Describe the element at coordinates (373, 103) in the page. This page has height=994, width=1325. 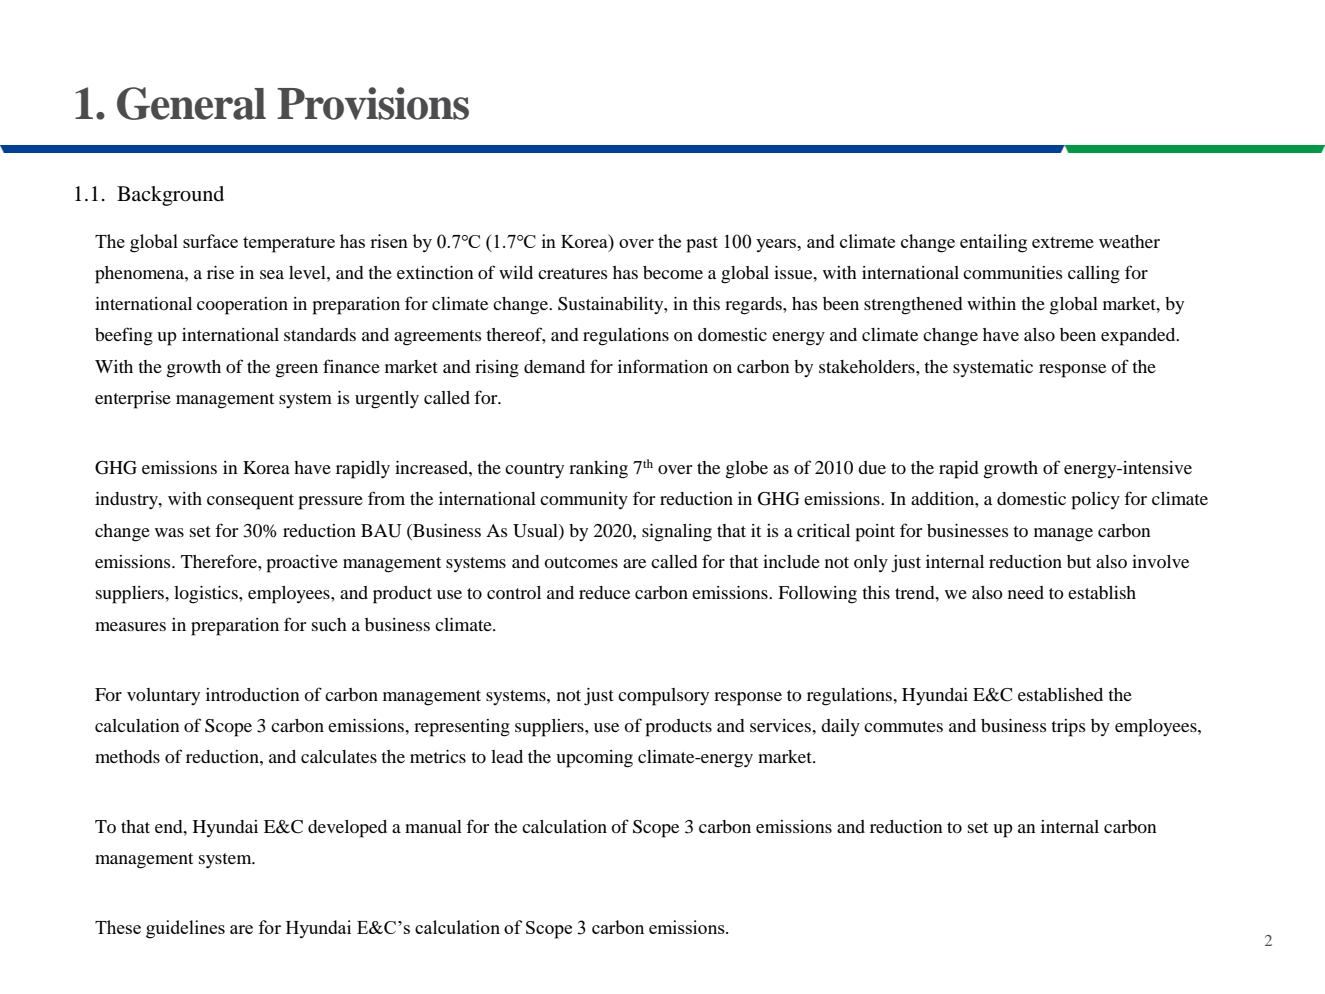
I see `Provisions` at that location.
